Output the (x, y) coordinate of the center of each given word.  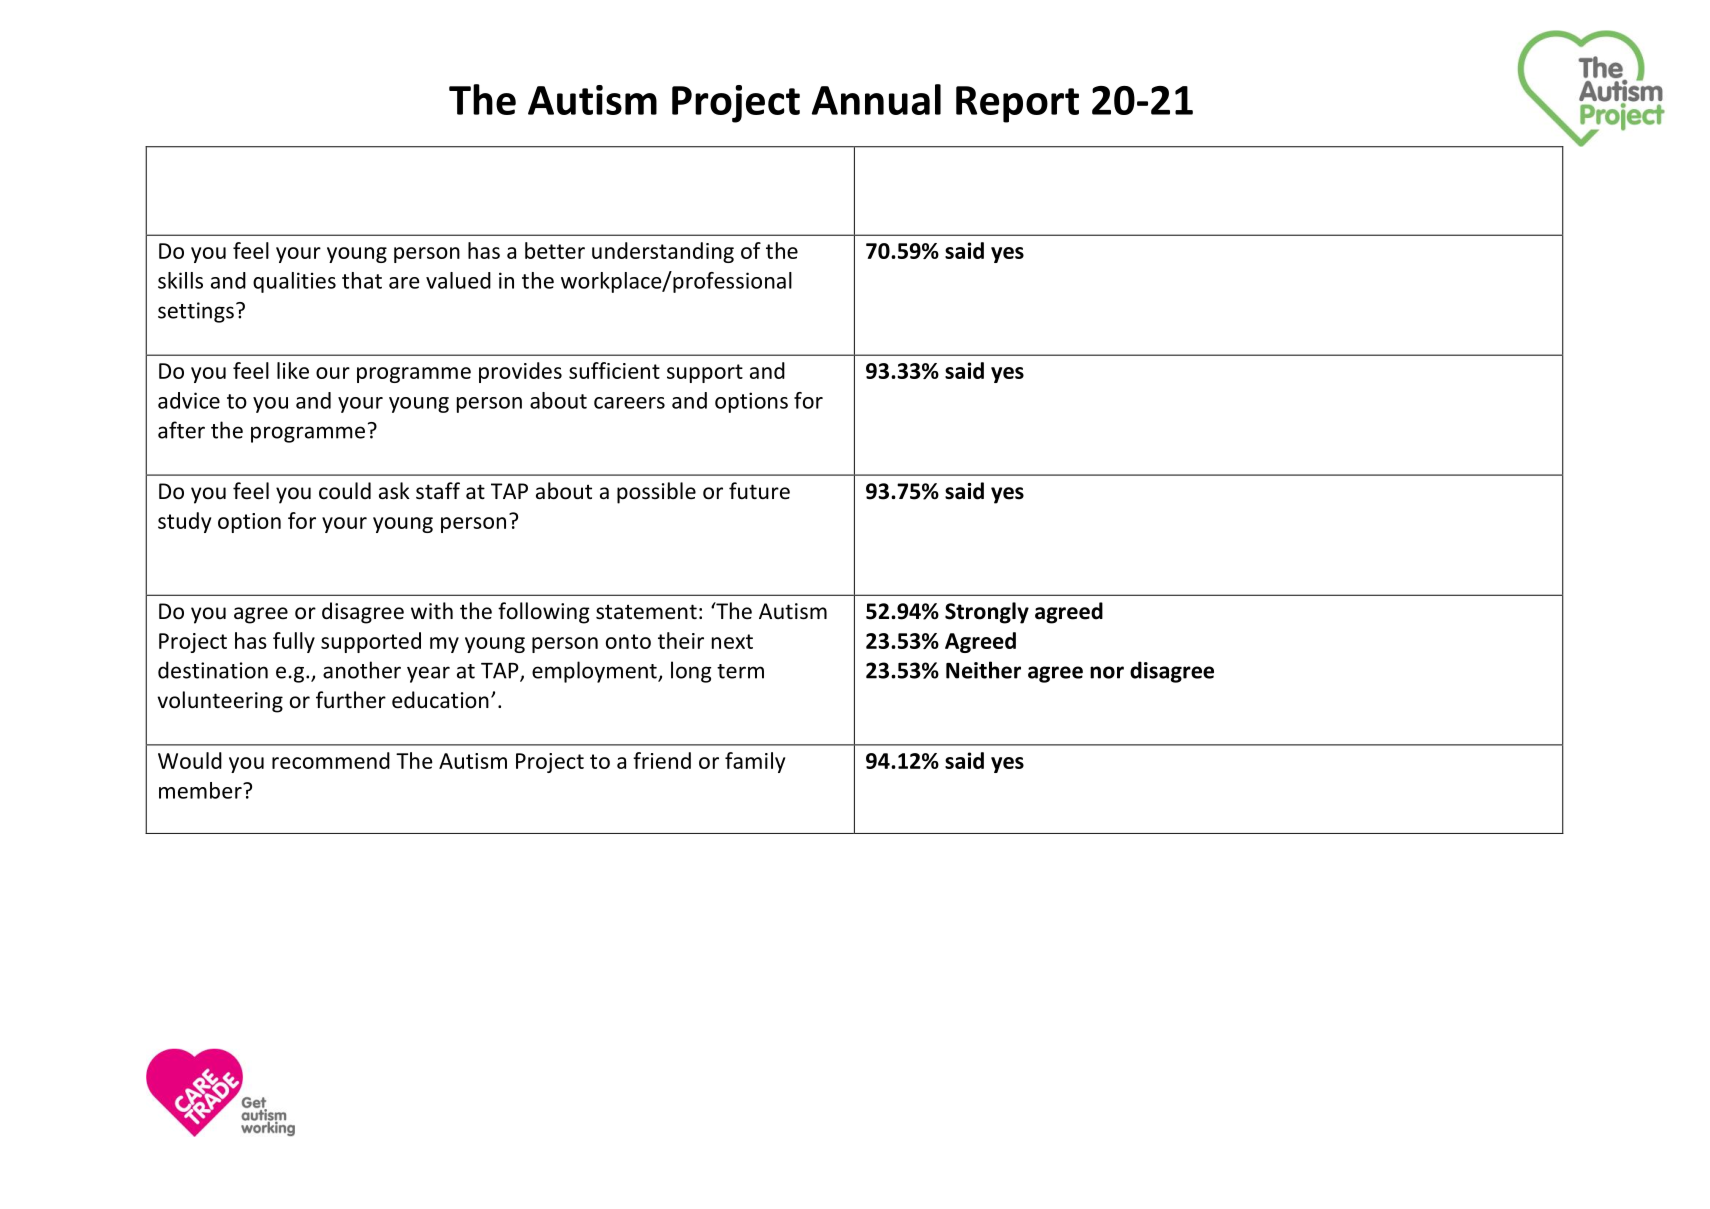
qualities (294, 282)
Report (1017, 104)
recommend (331, 760)
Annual (876, 99)
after (181, 430)
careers (629, 403)
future (759, 491)
